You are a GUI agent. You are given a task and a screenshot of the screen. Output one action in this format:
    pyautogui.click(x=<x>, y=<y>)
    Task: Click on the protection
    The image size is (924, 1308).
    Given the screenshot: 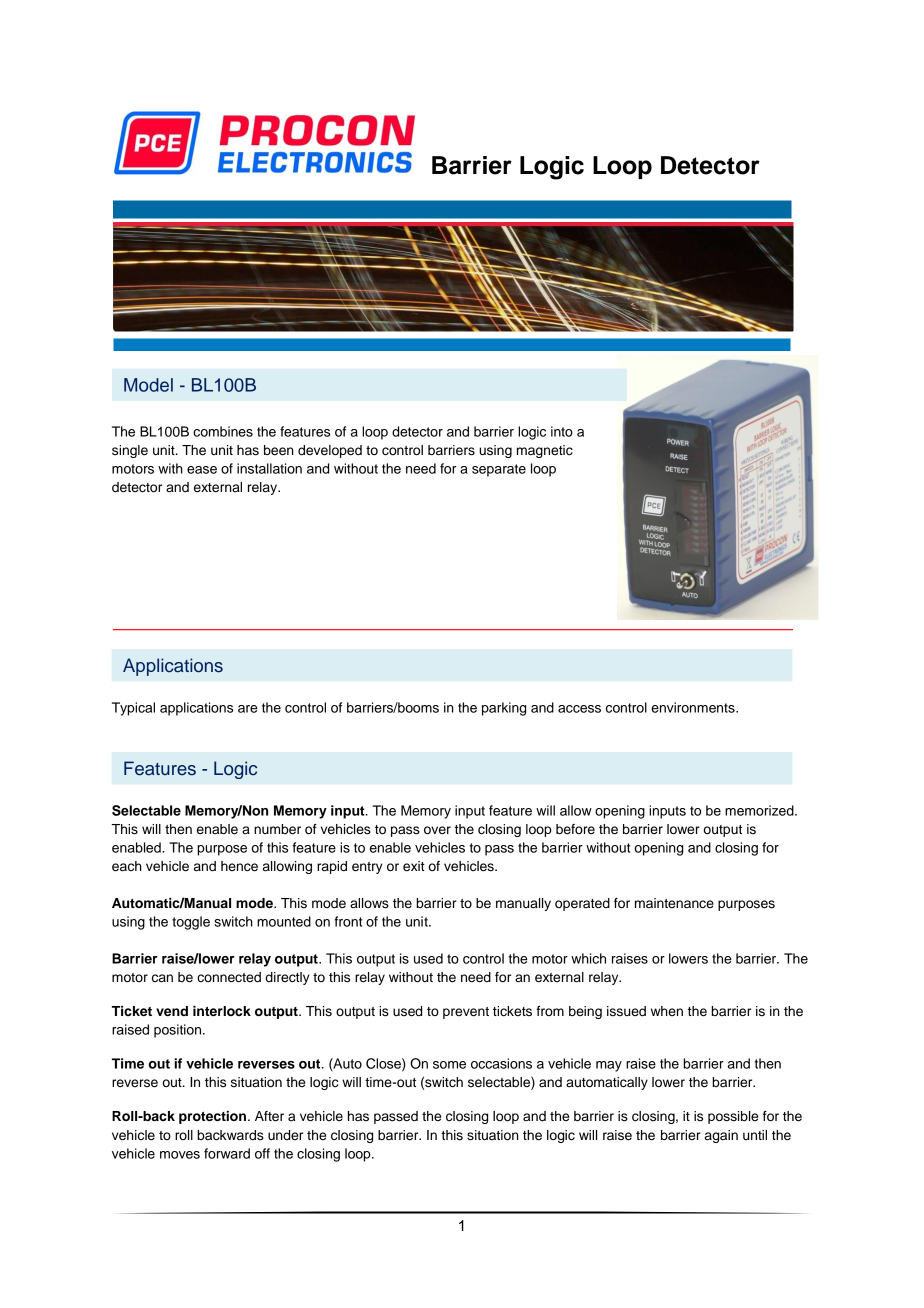 What is the action you would take?
    pyautogui.click(x=212, y=1117)
